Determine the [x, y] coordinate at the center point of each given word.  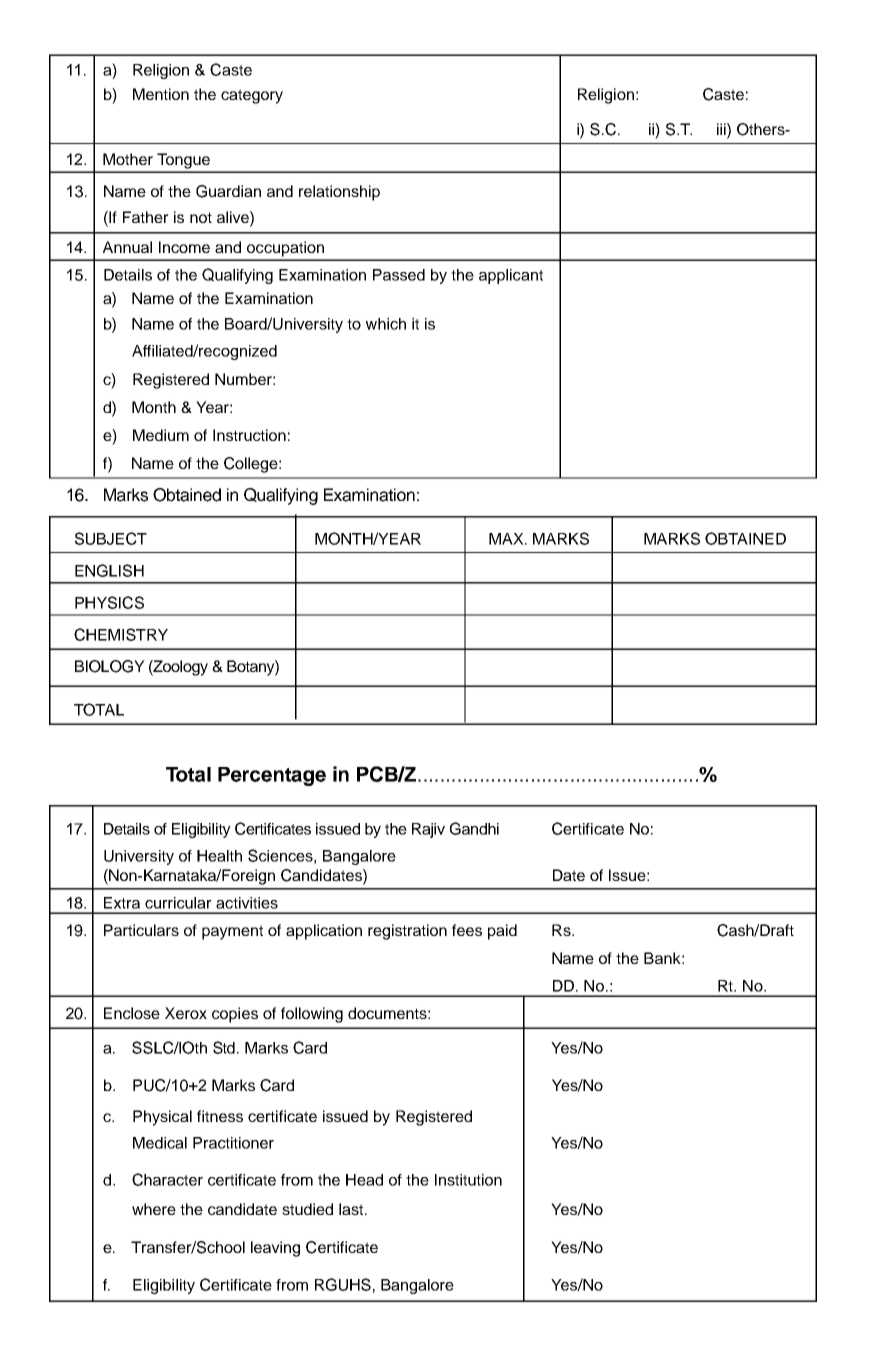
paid [502, 932]
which [386, 324]
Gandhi [474, 828]
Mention [161, 94]
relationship [339, 193]
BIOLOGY [110, 666]
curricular [178, 903]
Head [364, 1180]
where [154, 1209]
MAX [507, 539]
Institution [468, 1180]
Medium [161, 435]
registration [407, 932]
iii [722, 129]
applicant [511, 276]
